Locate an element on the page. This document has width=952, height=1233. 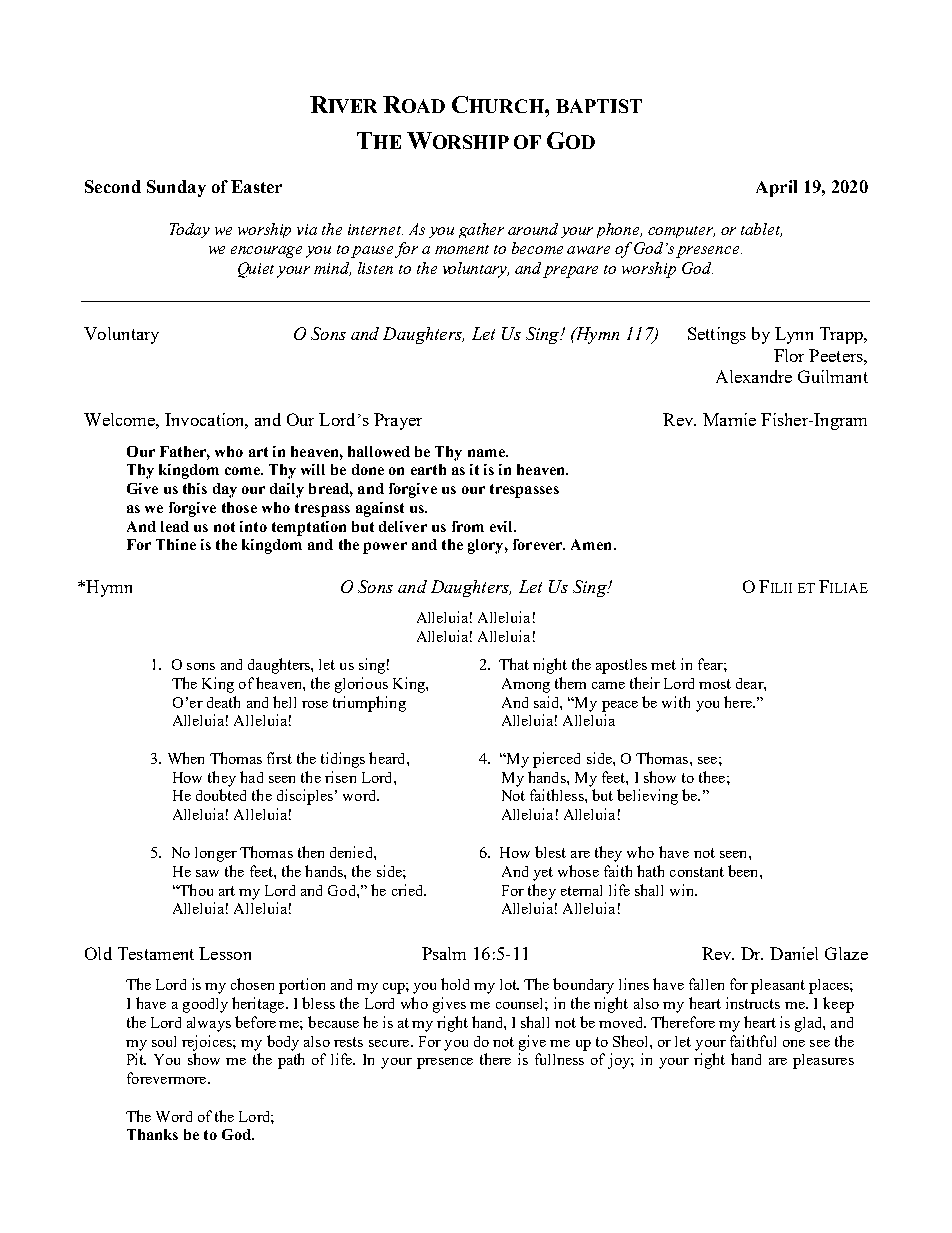
earth is located at coordinates (428, 469).
